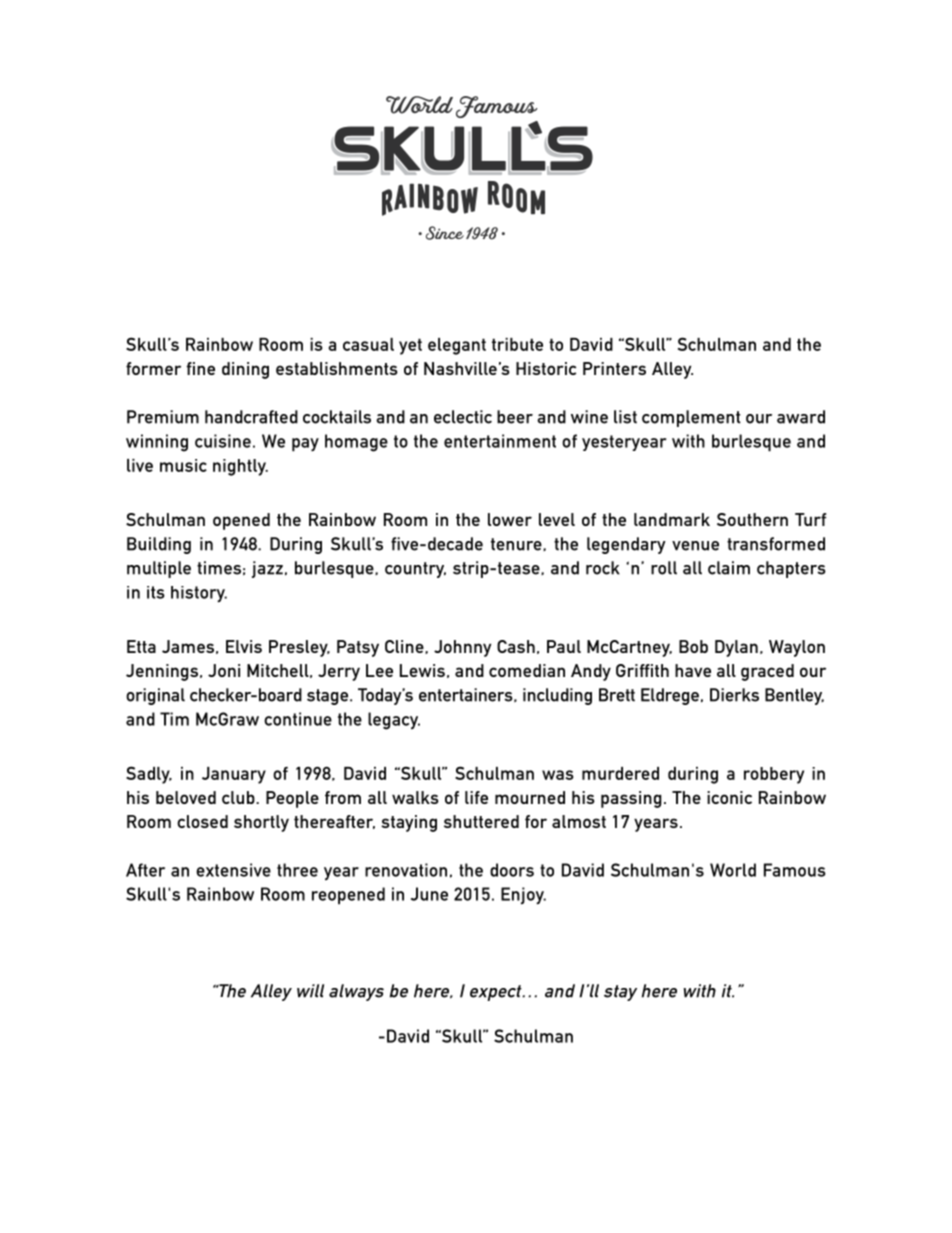 The image size is (952, 1233). What do you see at coordinates (457, 346) in the screenshot?
I see `elegant` at bounding box center [457, 346].
